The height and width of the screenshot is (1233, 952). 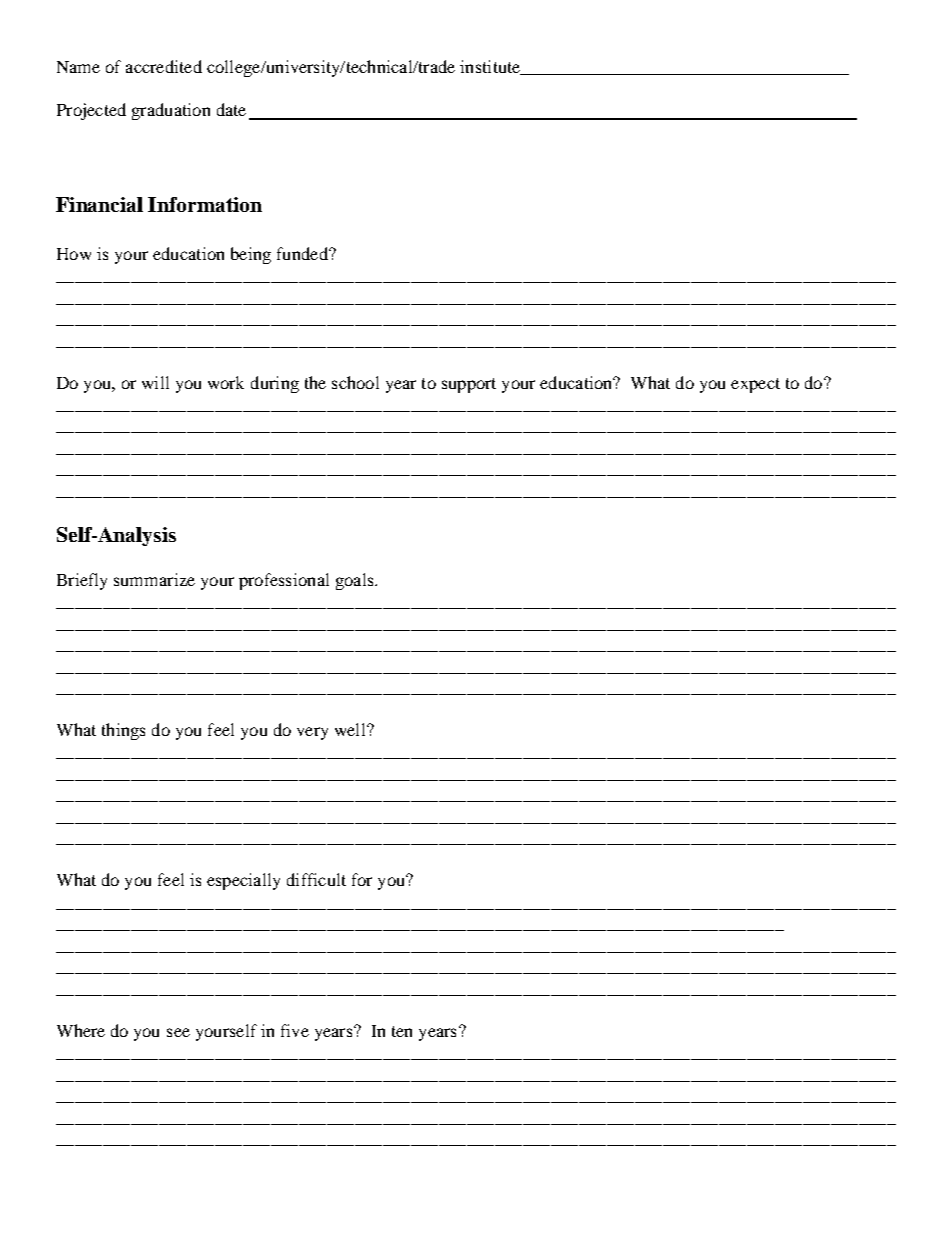 I want to click on graduation, so click(x=171, y=111).
